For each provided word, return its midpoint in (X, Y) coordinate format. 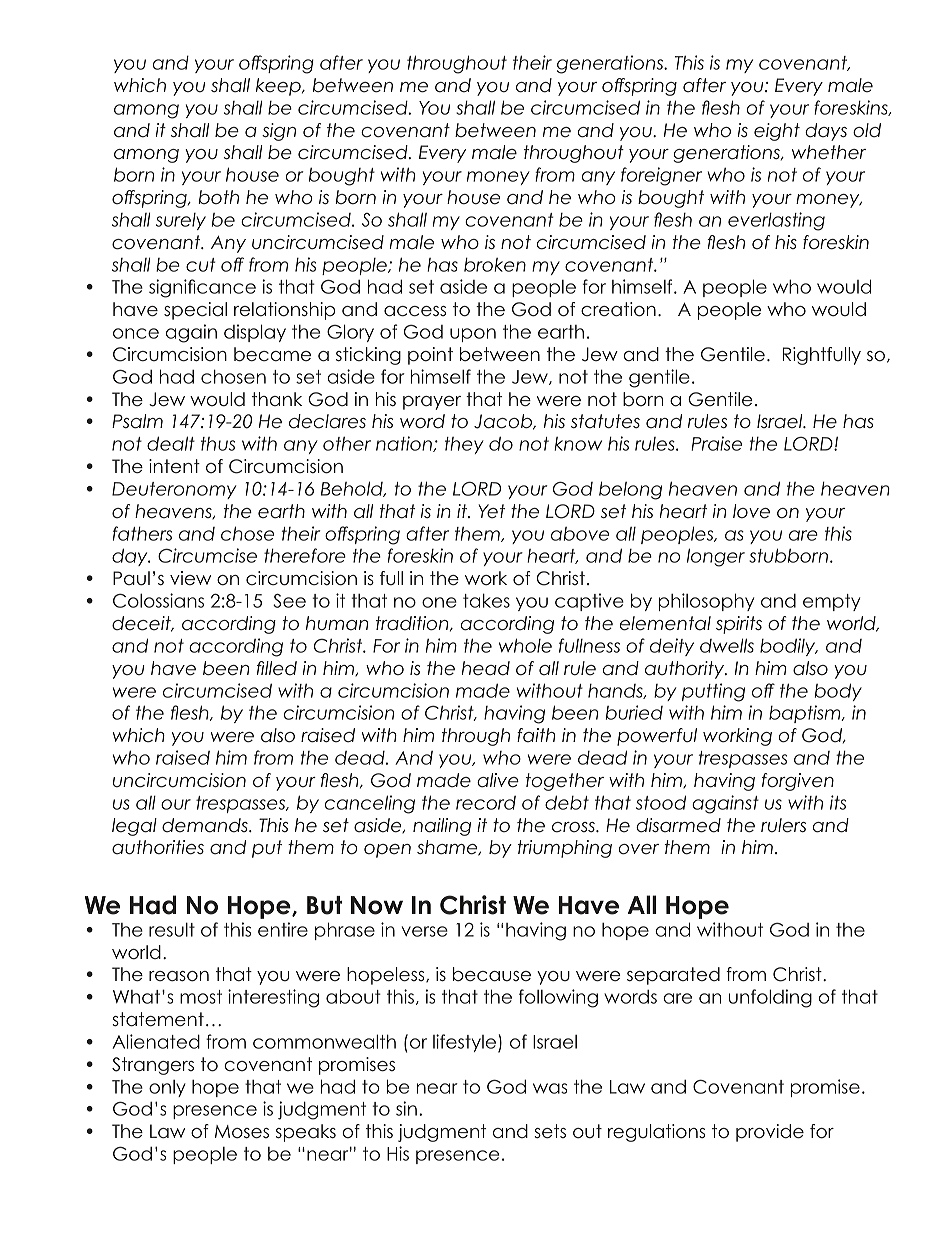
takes (486, 600)
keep (279, 87)
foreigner (661, 176)
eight (777, 132)
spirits (739, 625)
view (190, 578)
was (550, 1088)
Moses (242, 1132)
